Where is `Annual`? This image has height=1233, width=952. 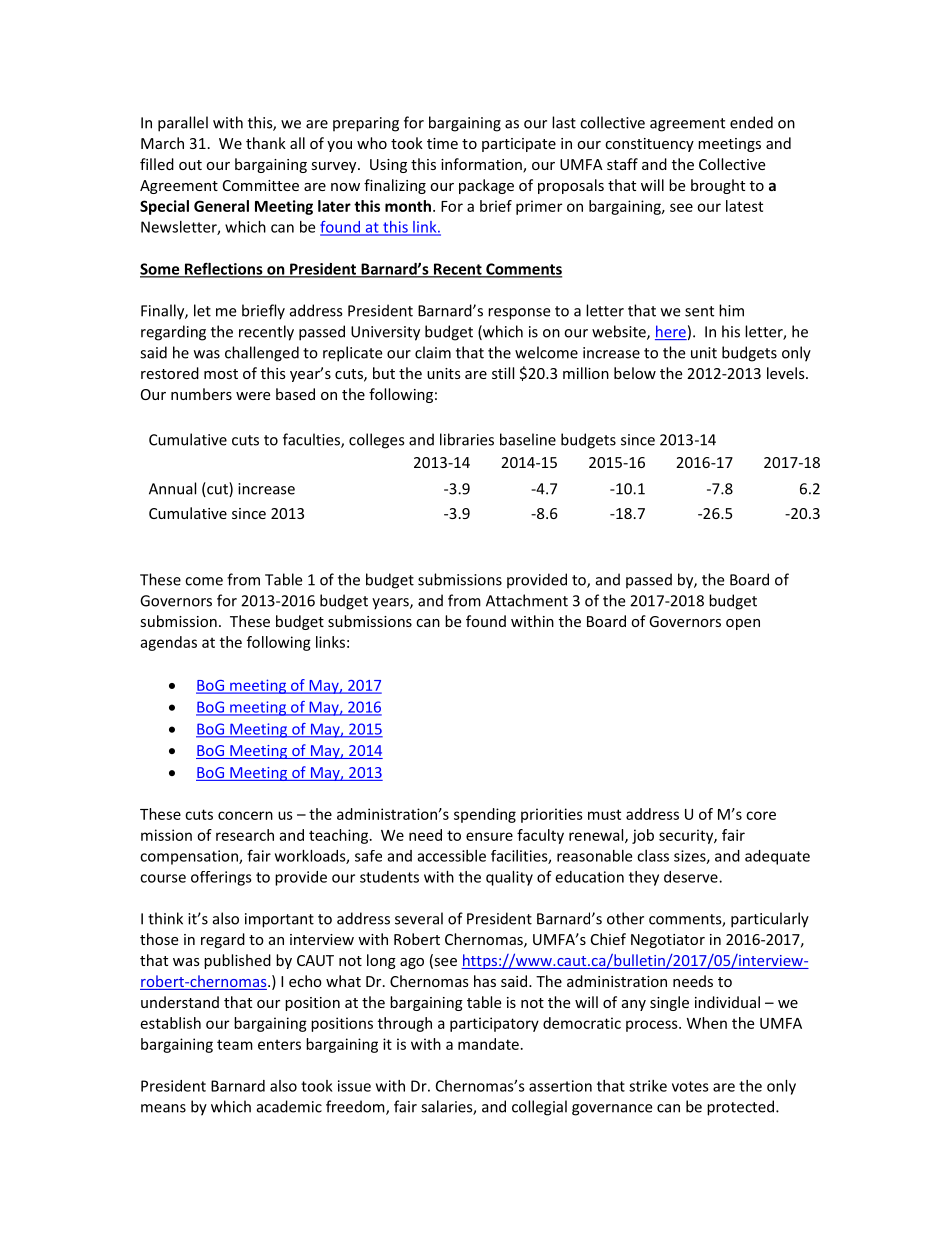
Annual is located at coordinates (172, 488).
